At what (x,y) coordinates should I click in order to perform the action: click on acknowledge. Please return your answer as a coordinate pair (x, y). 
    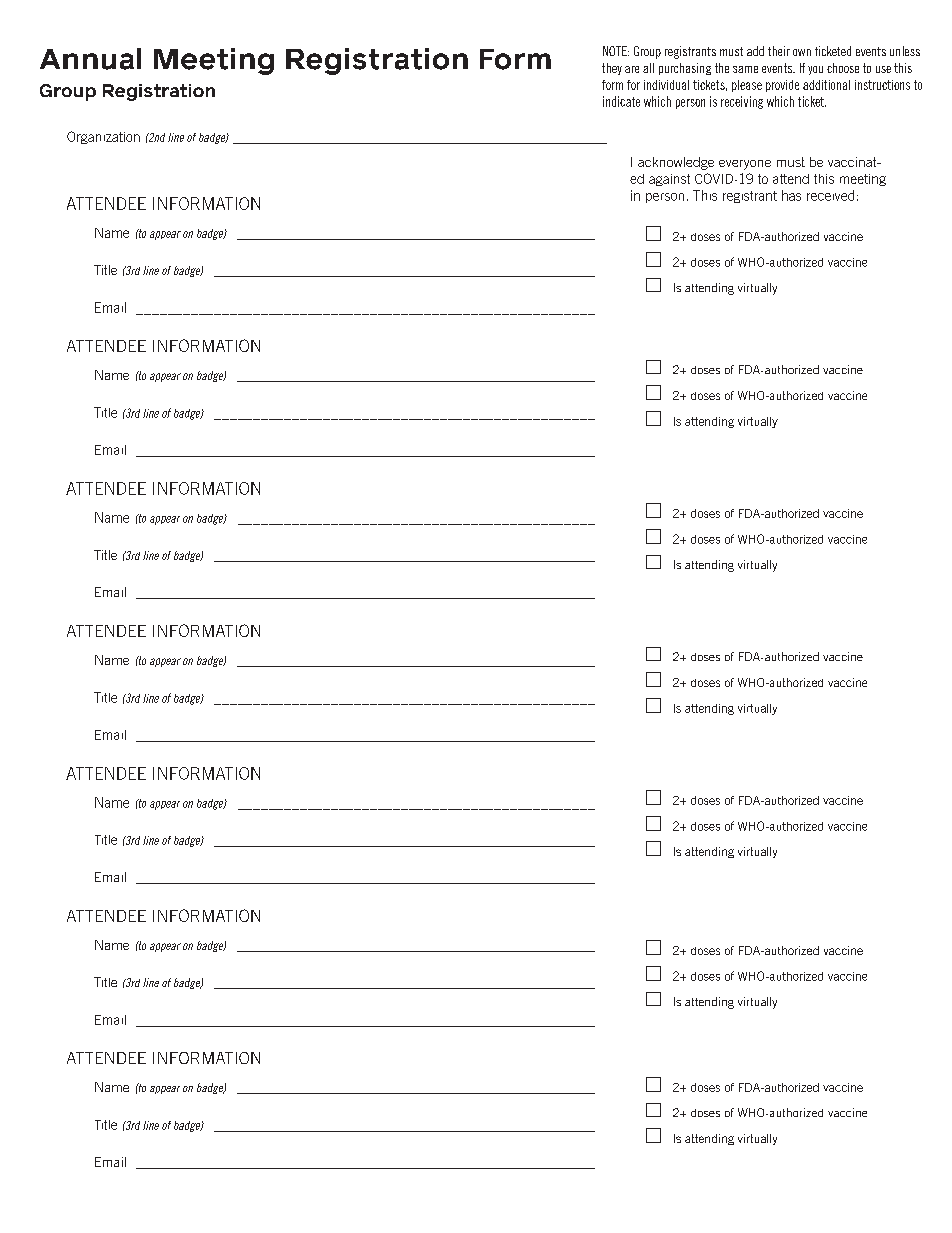
    Looking at the image, I should click on (676, 163).
